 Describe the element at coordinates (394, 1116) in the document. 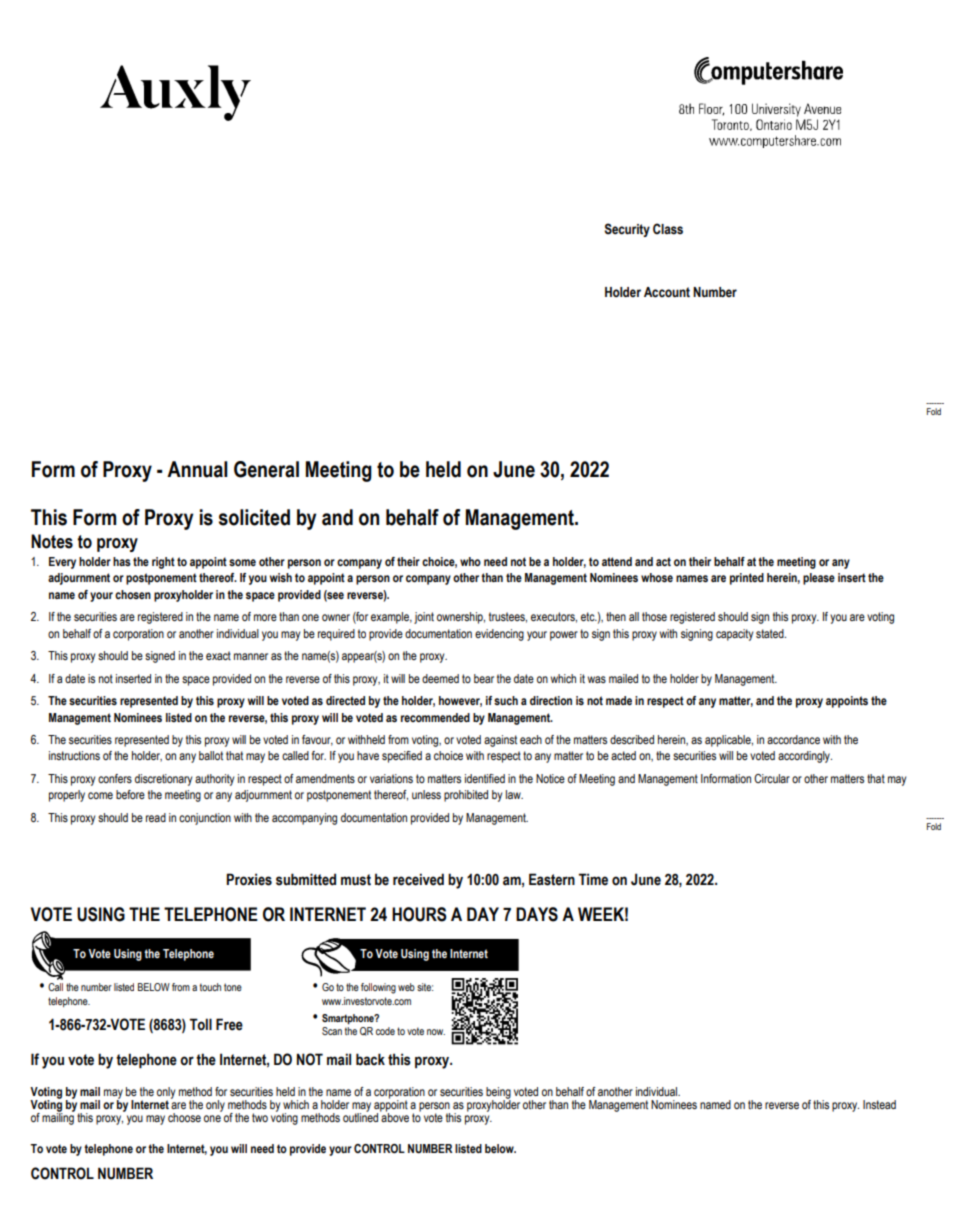

I see `above` at that location.
